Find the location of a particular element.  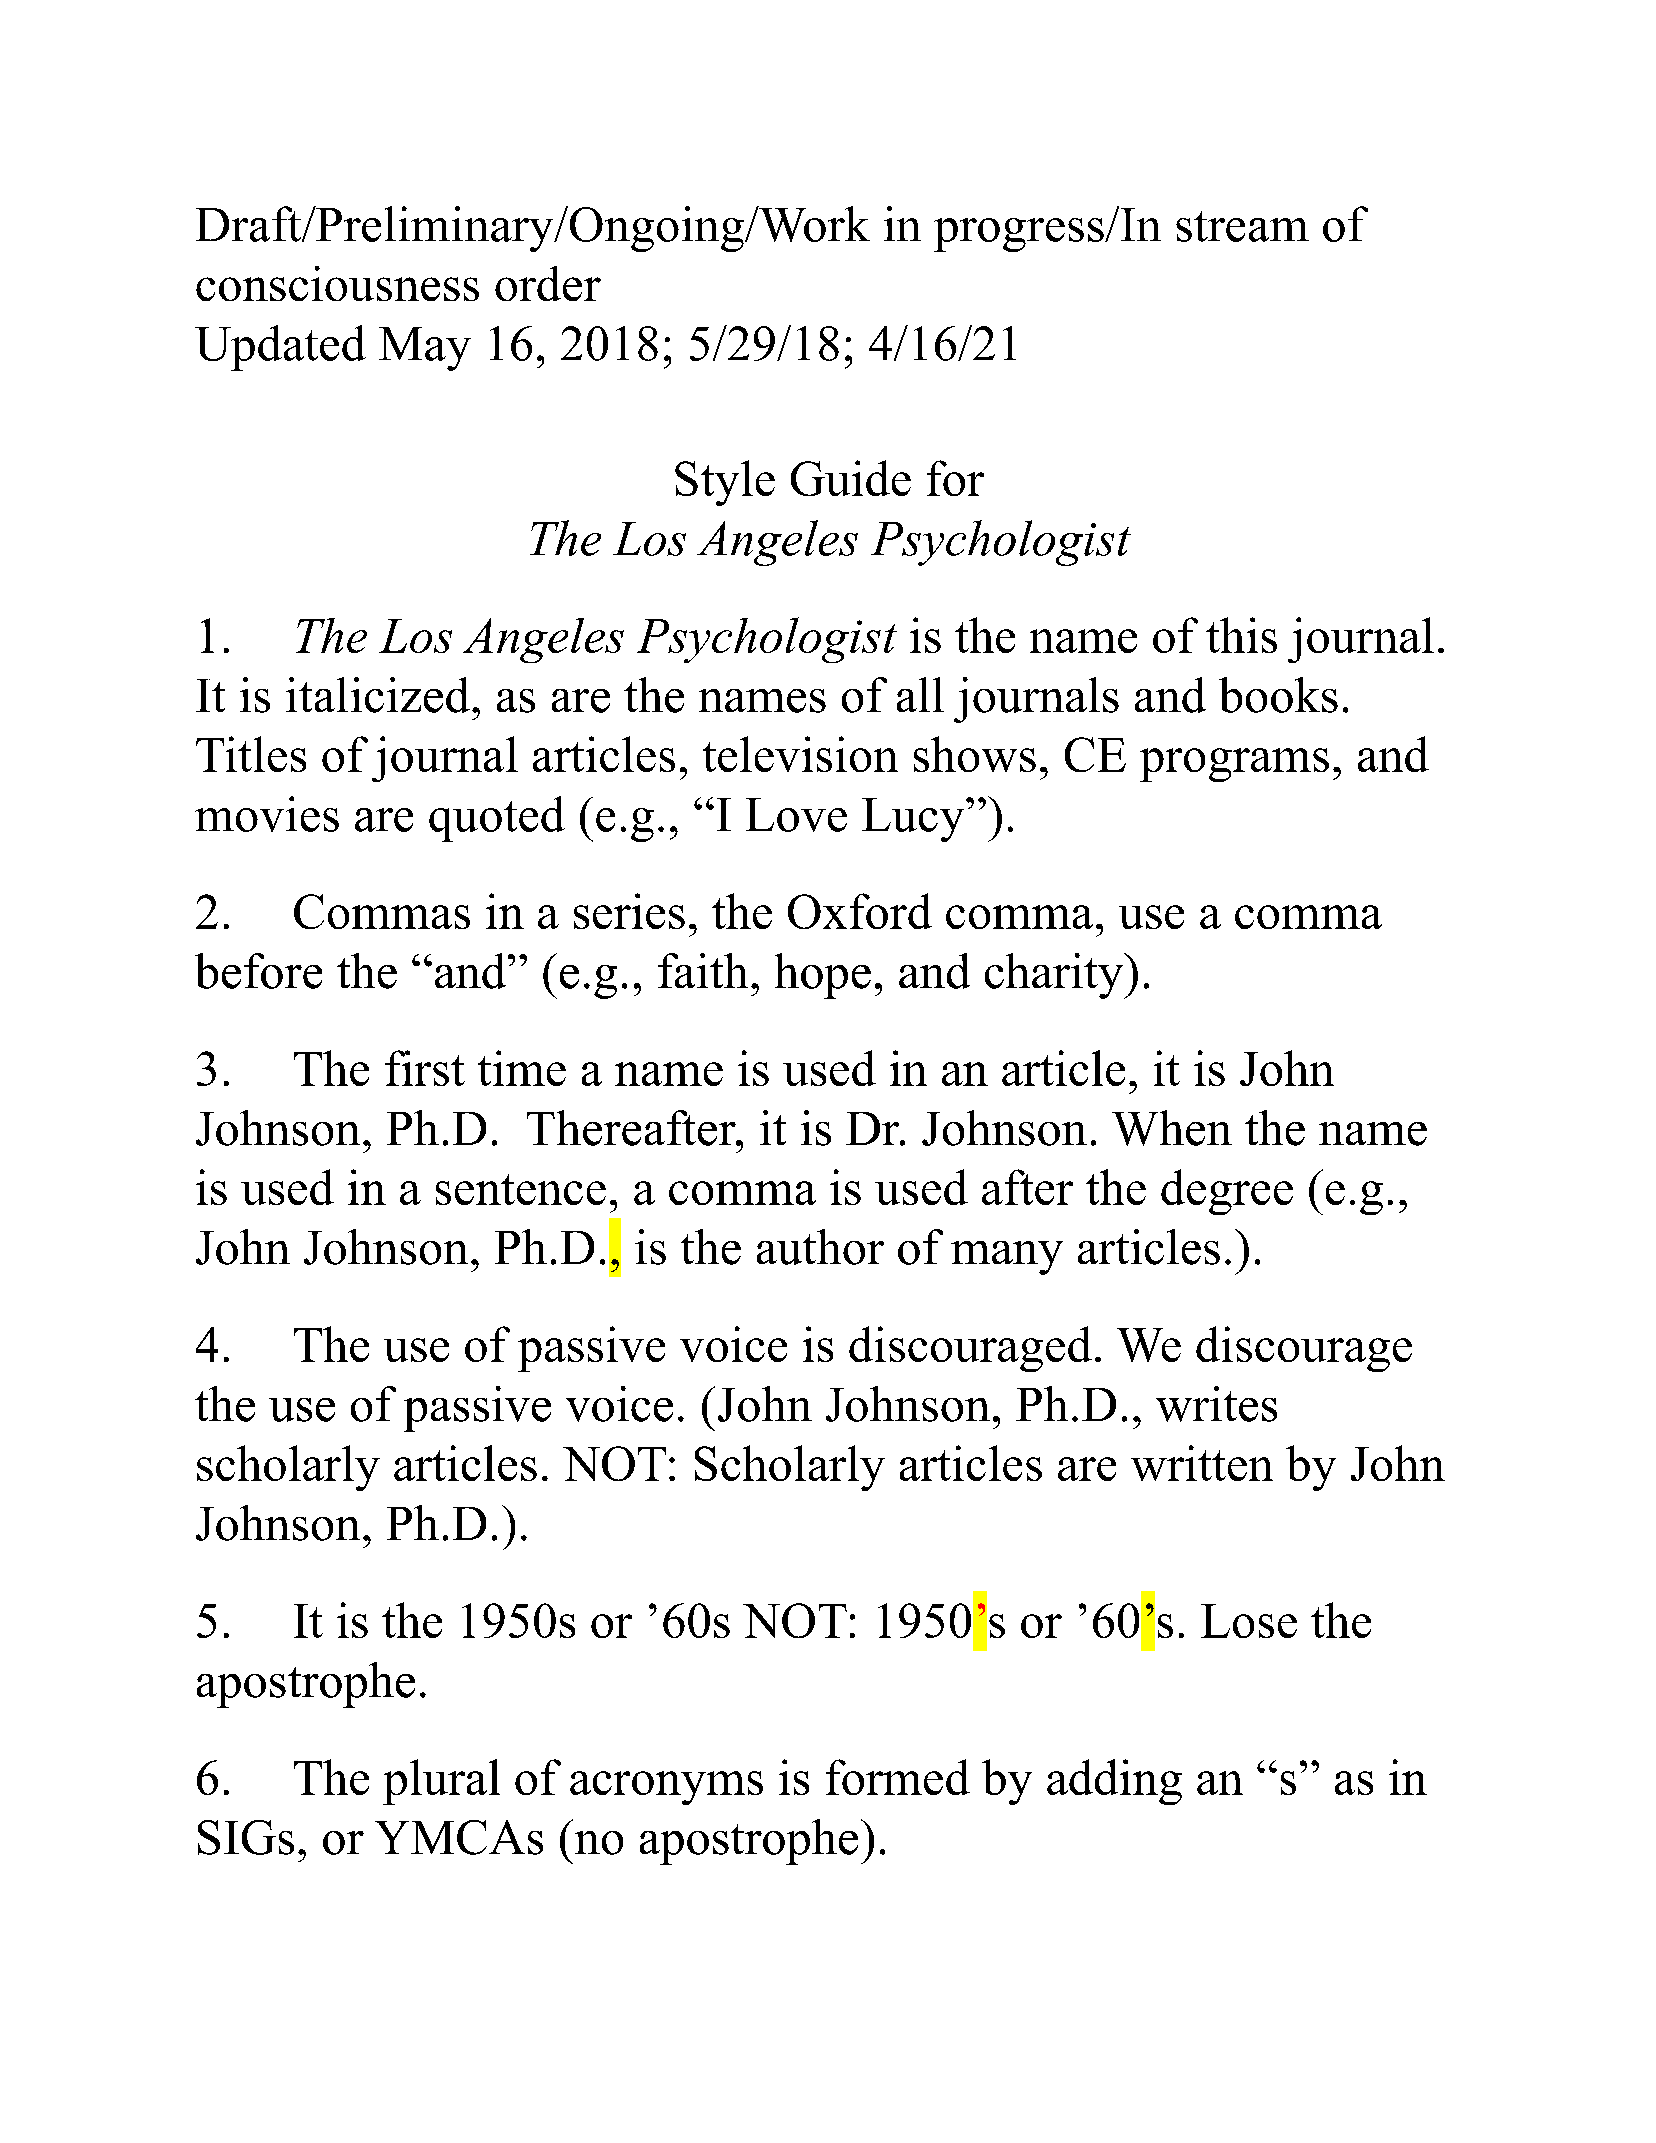

stream is located at coordinates (1242, 226).
